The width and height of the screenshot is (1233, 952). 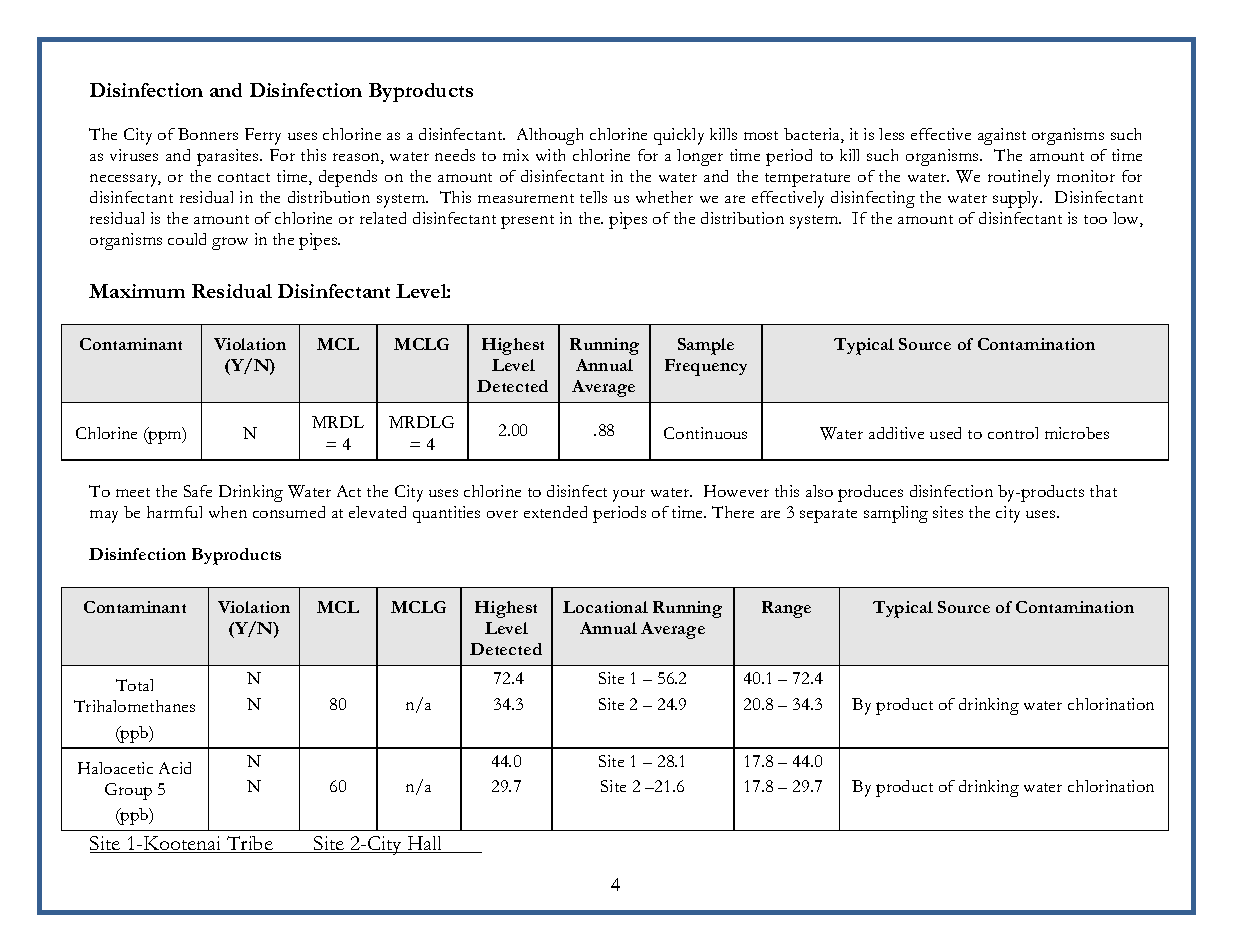 What do you see at coordinates (1002, 136) in the screenshot?
I see `against` at bounding box center [1002, 136].
